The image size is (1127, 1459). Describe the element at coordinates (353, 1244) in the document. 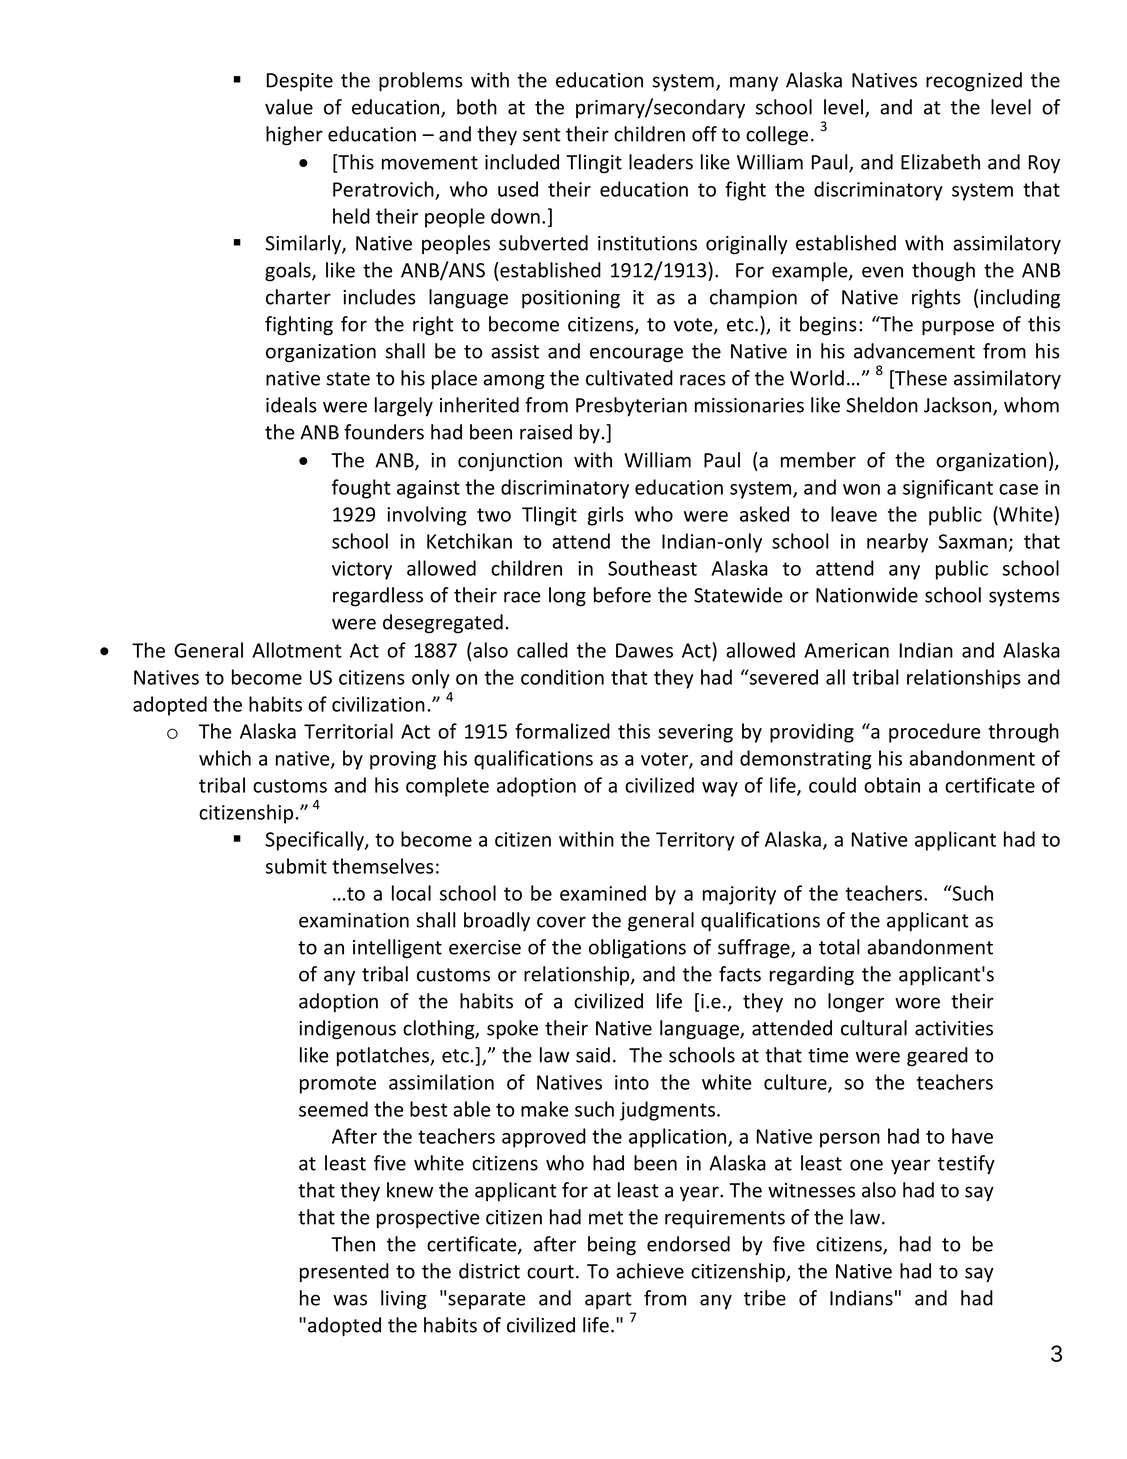

I see `Then` at that location.
